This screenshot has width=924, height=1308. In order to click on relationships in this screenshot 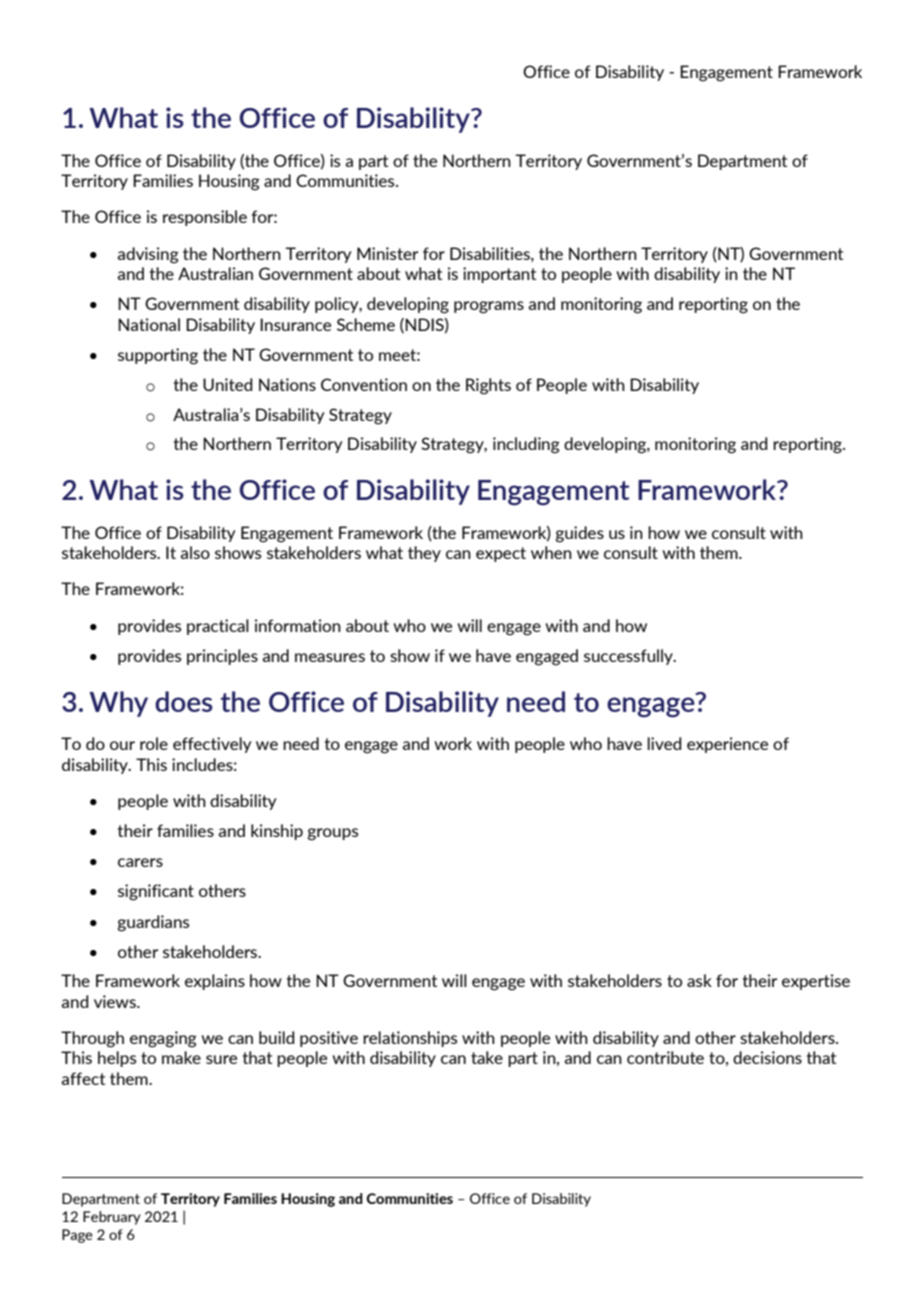, I will do `click(410, 1039)`.
